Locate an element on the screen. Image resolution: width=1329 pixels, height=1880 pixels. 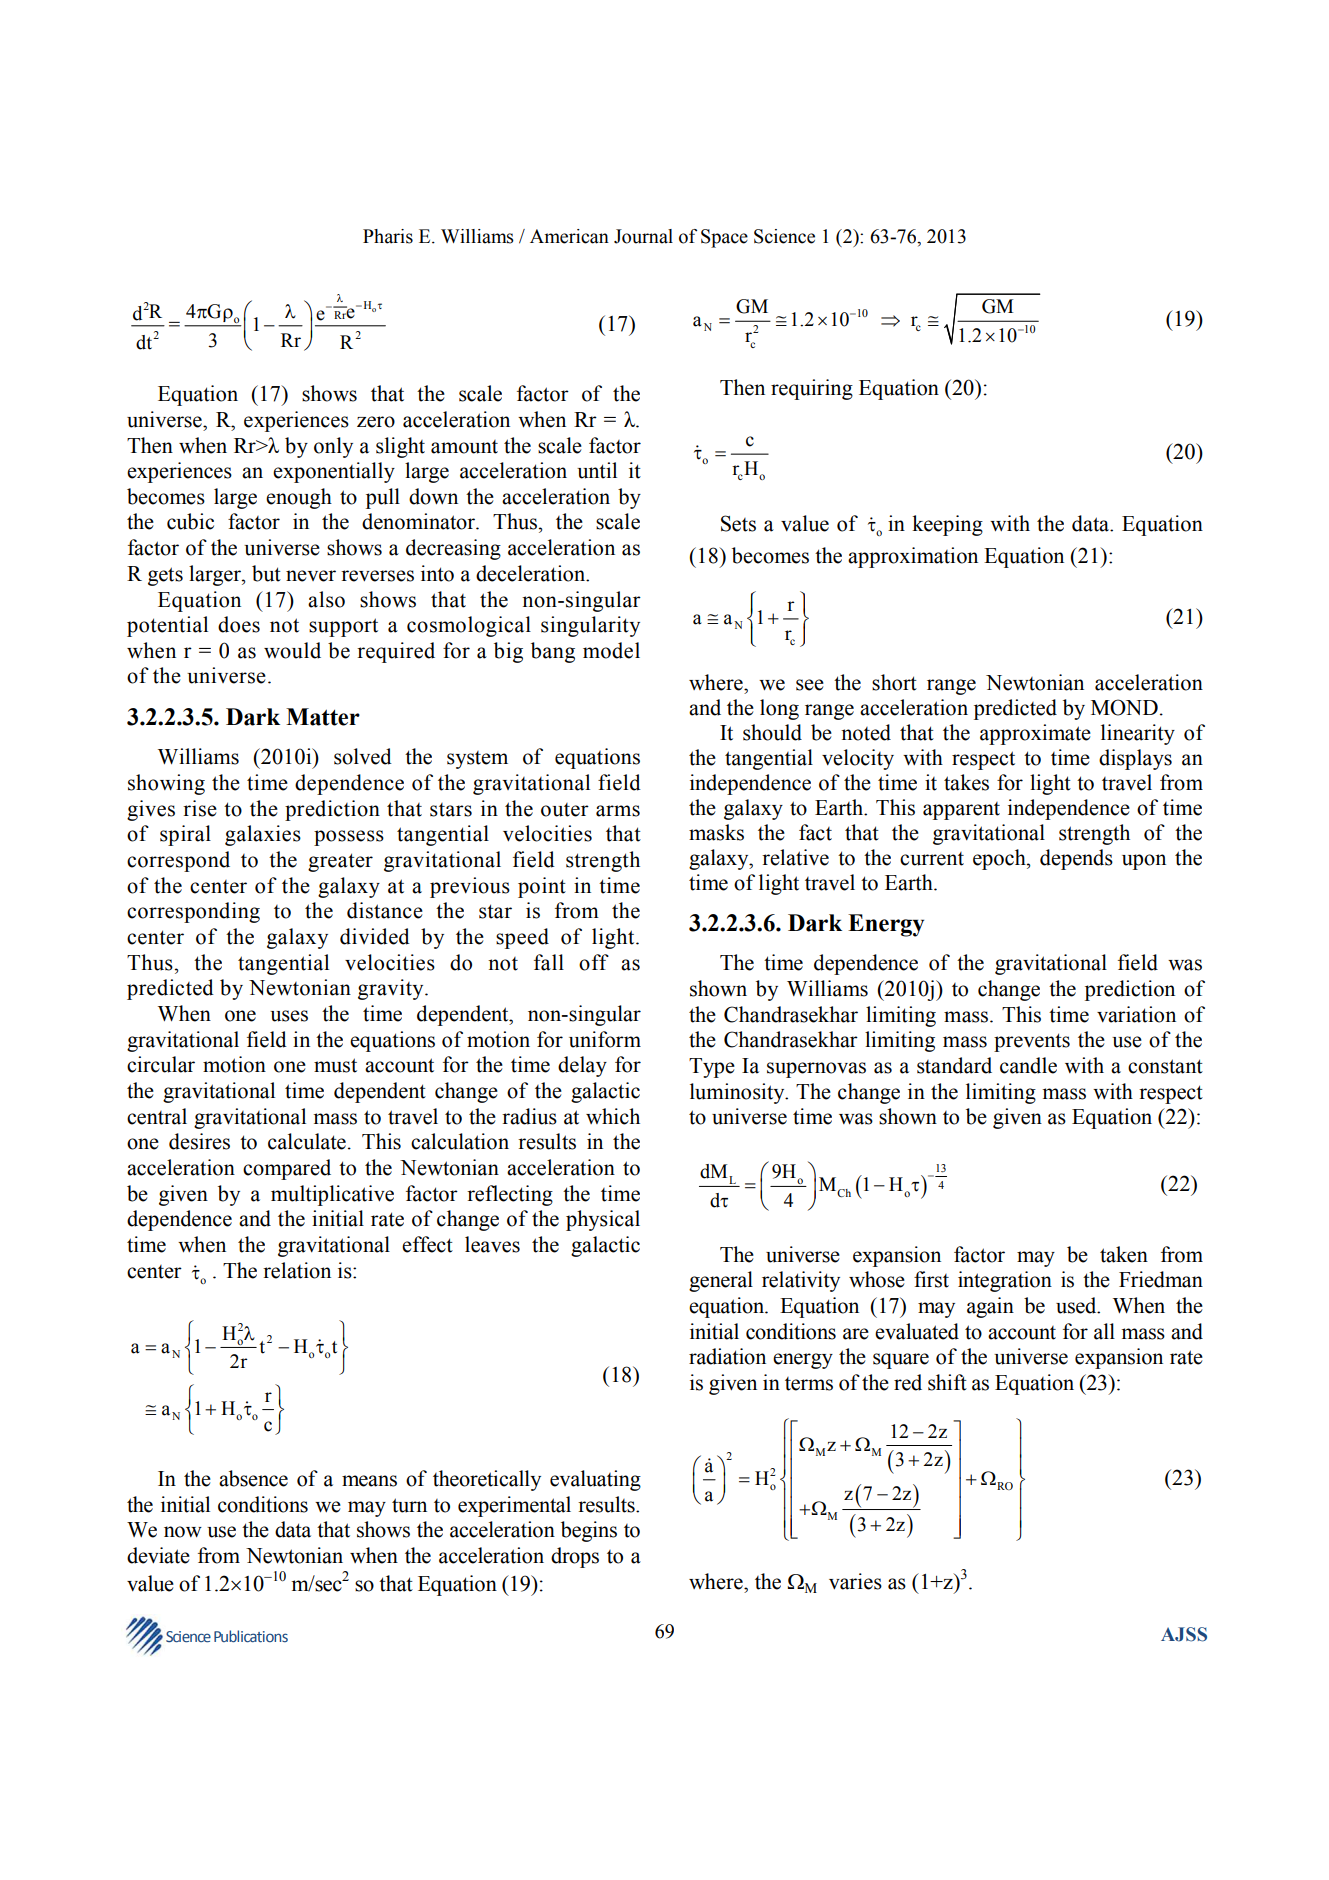
Matter is located at coordinates (323, 717).
